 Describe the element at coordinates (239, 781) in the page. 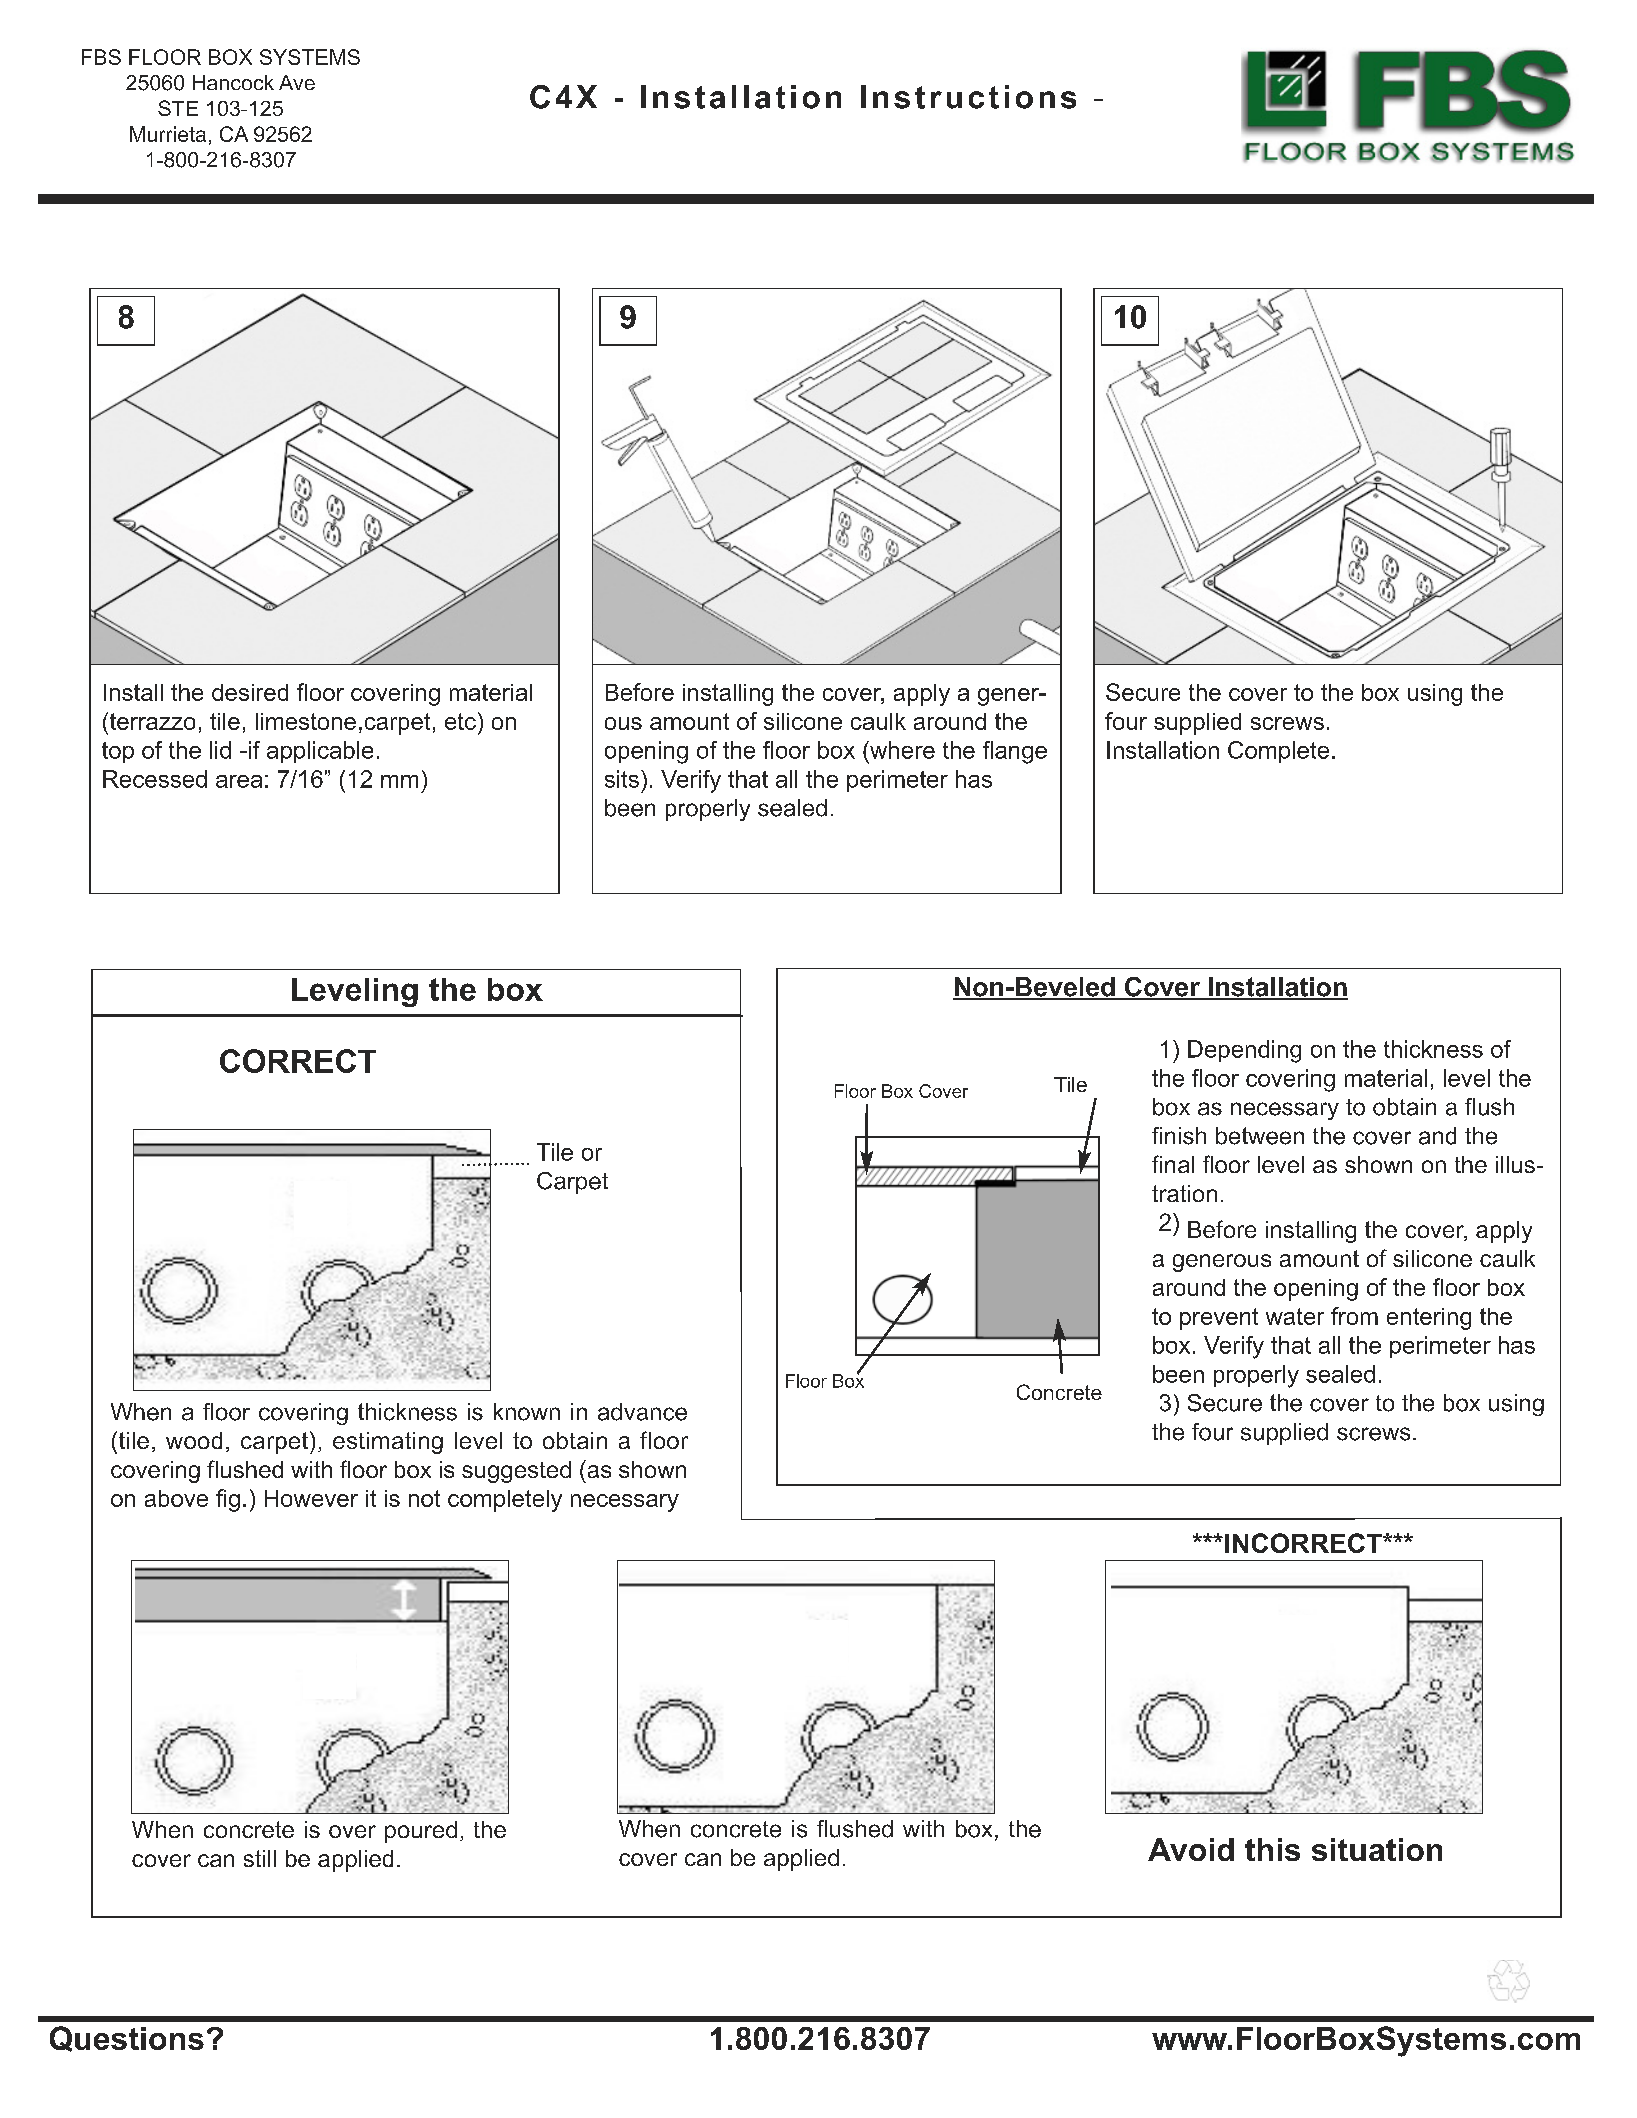

I see `area` at that location.
